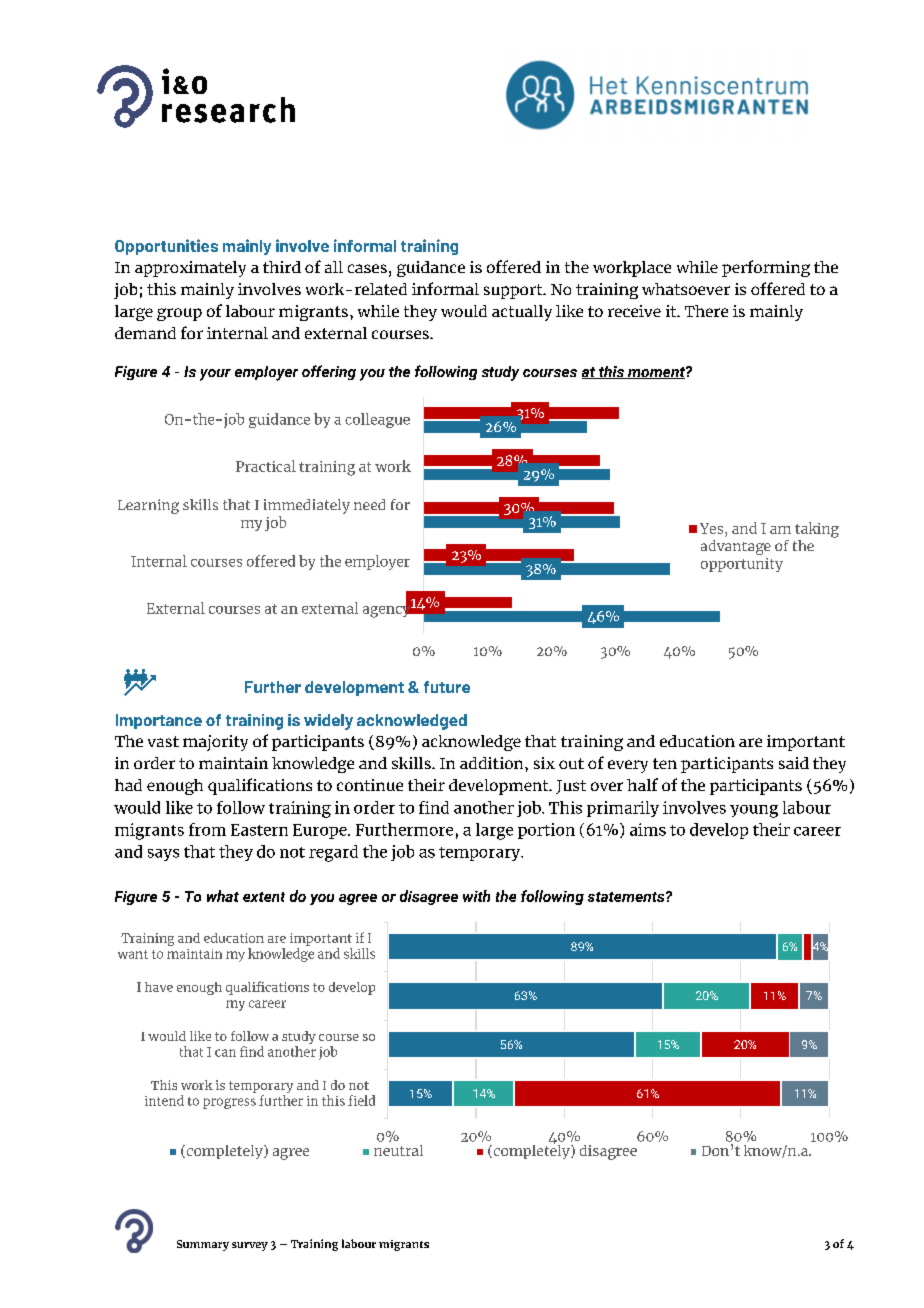 The image size is (924, 1308). What do you see at coordinates (514, 291) in the screenshot?
I see `support` at bounding box center [514, 291].
